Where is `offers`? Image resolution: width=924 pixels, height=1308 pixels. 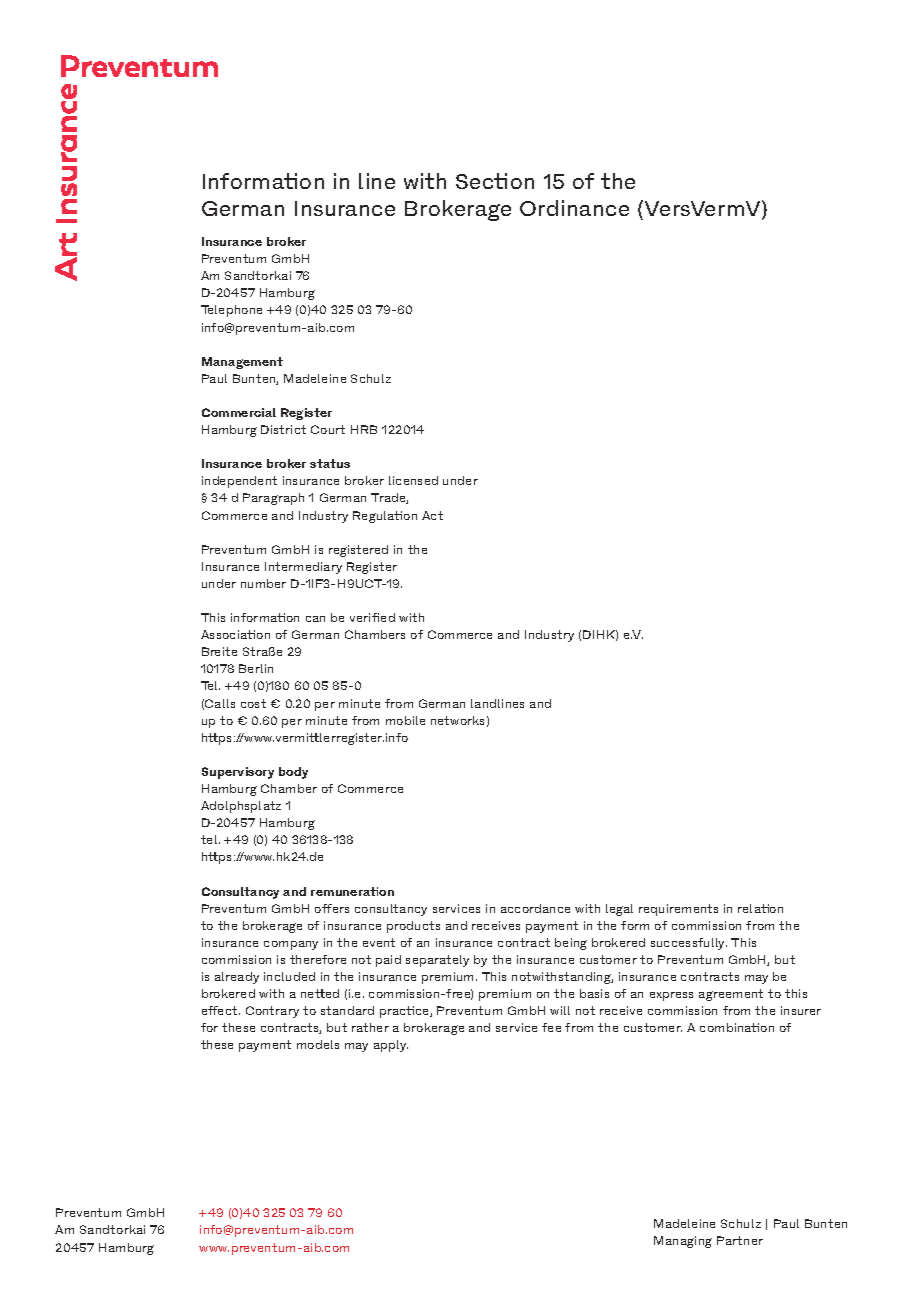
offers is located at coordinates (332, 908).
